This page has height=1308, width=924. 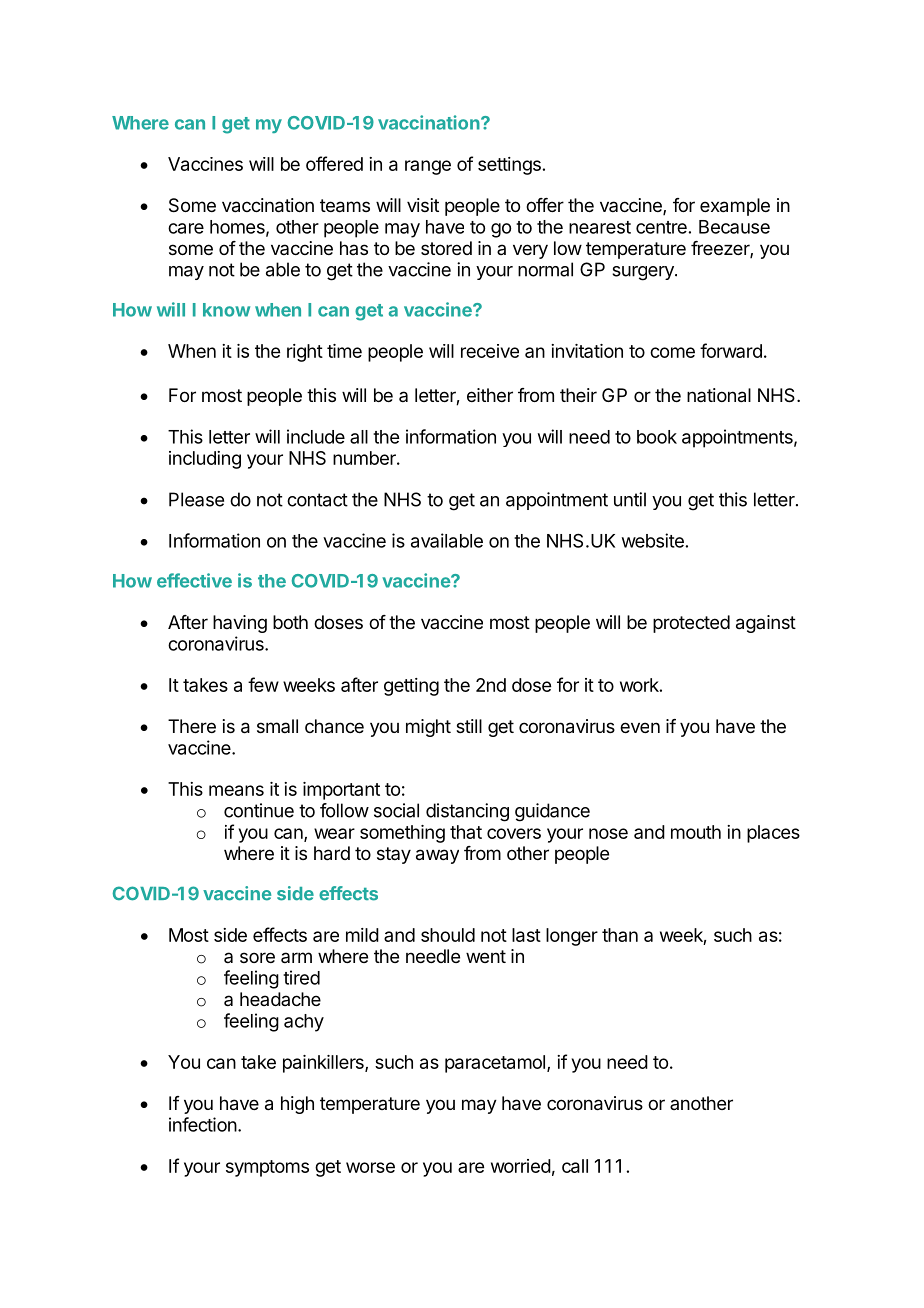 What do you see at coordinates (521, 1166) in the page?
I see `worried` at bounding box center [521, 1166].
